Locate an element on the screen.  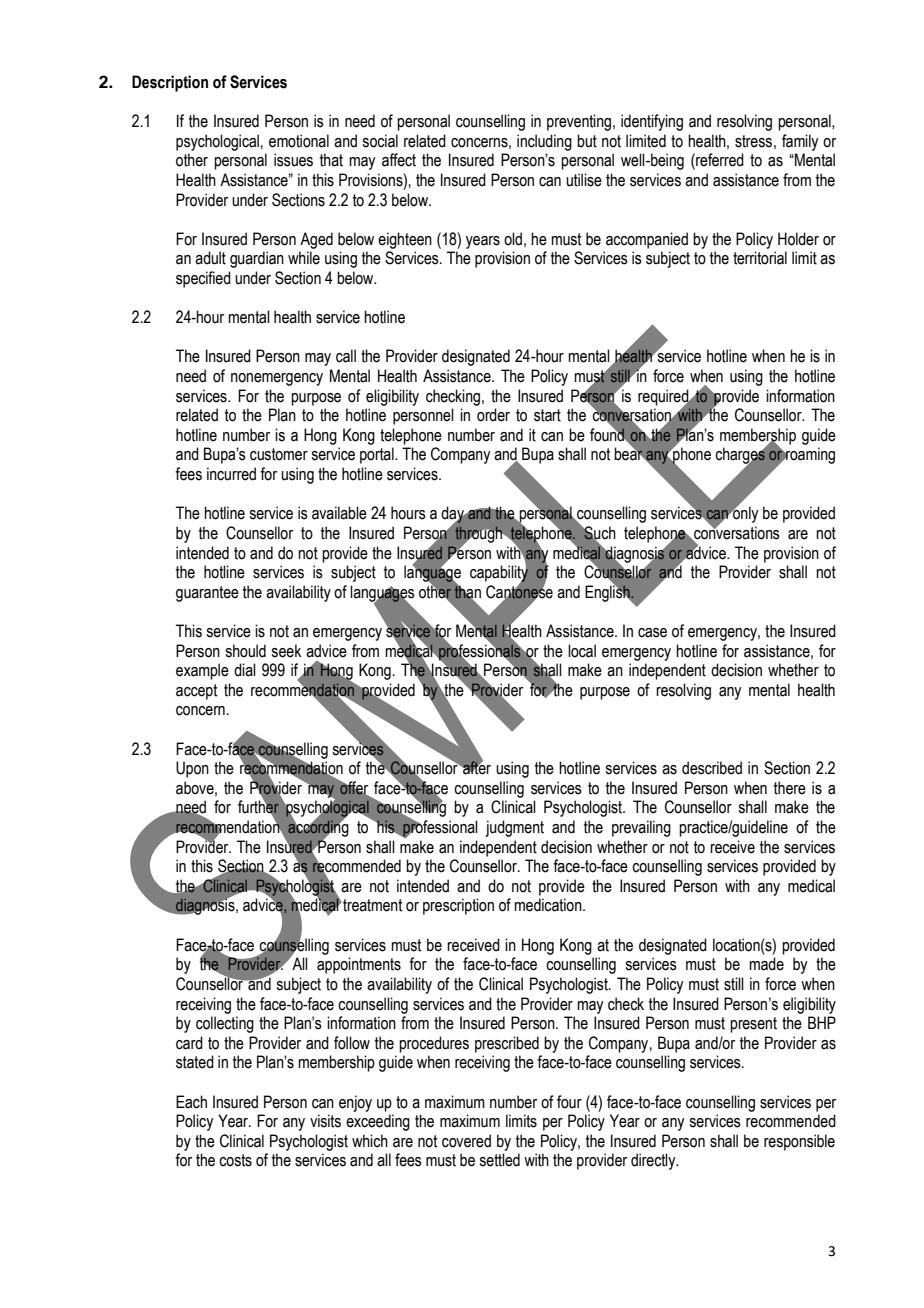
case is located at coordinates (652, 633).
